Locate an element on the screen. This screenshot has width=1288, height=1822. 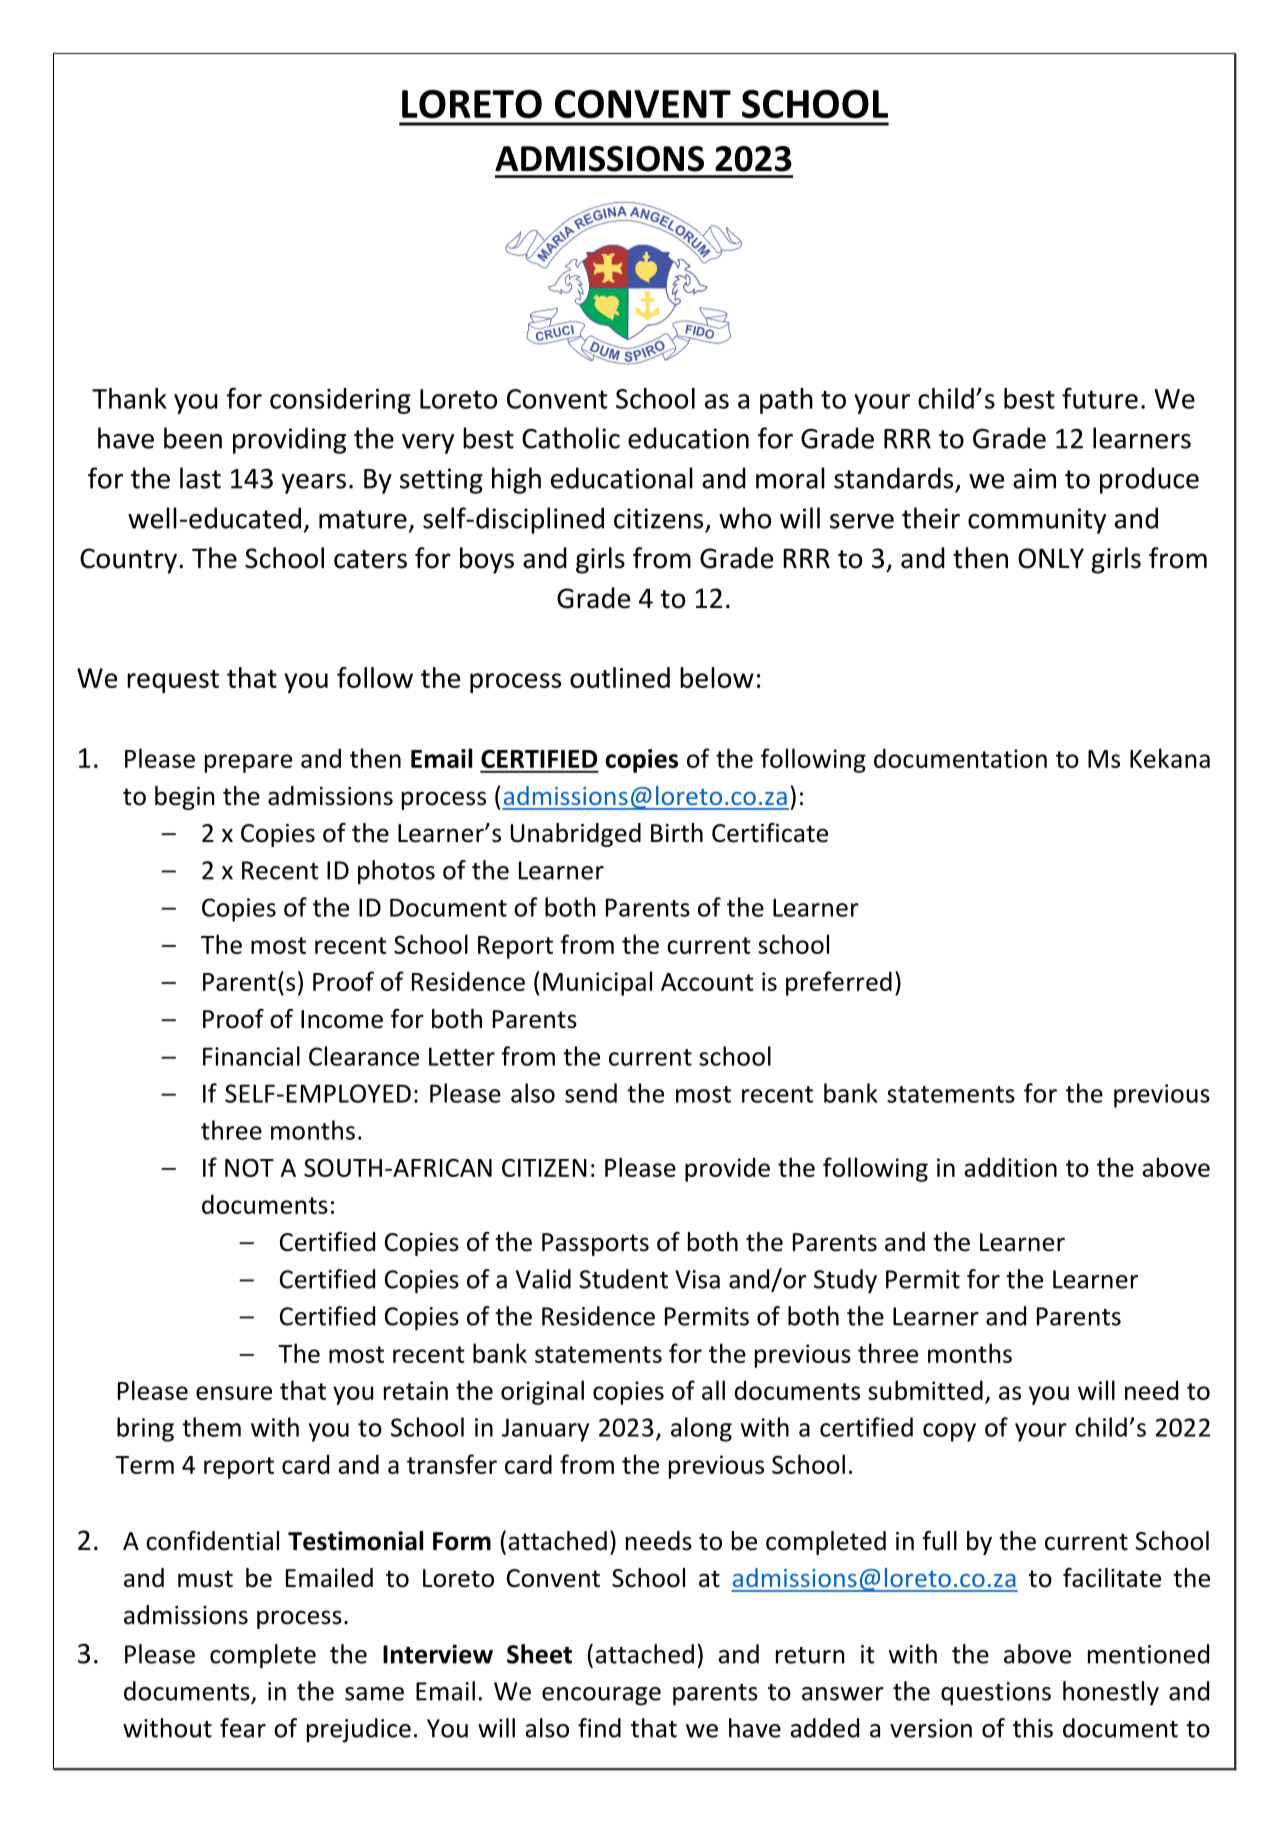
aim is located at coordinates (1034, 478).
